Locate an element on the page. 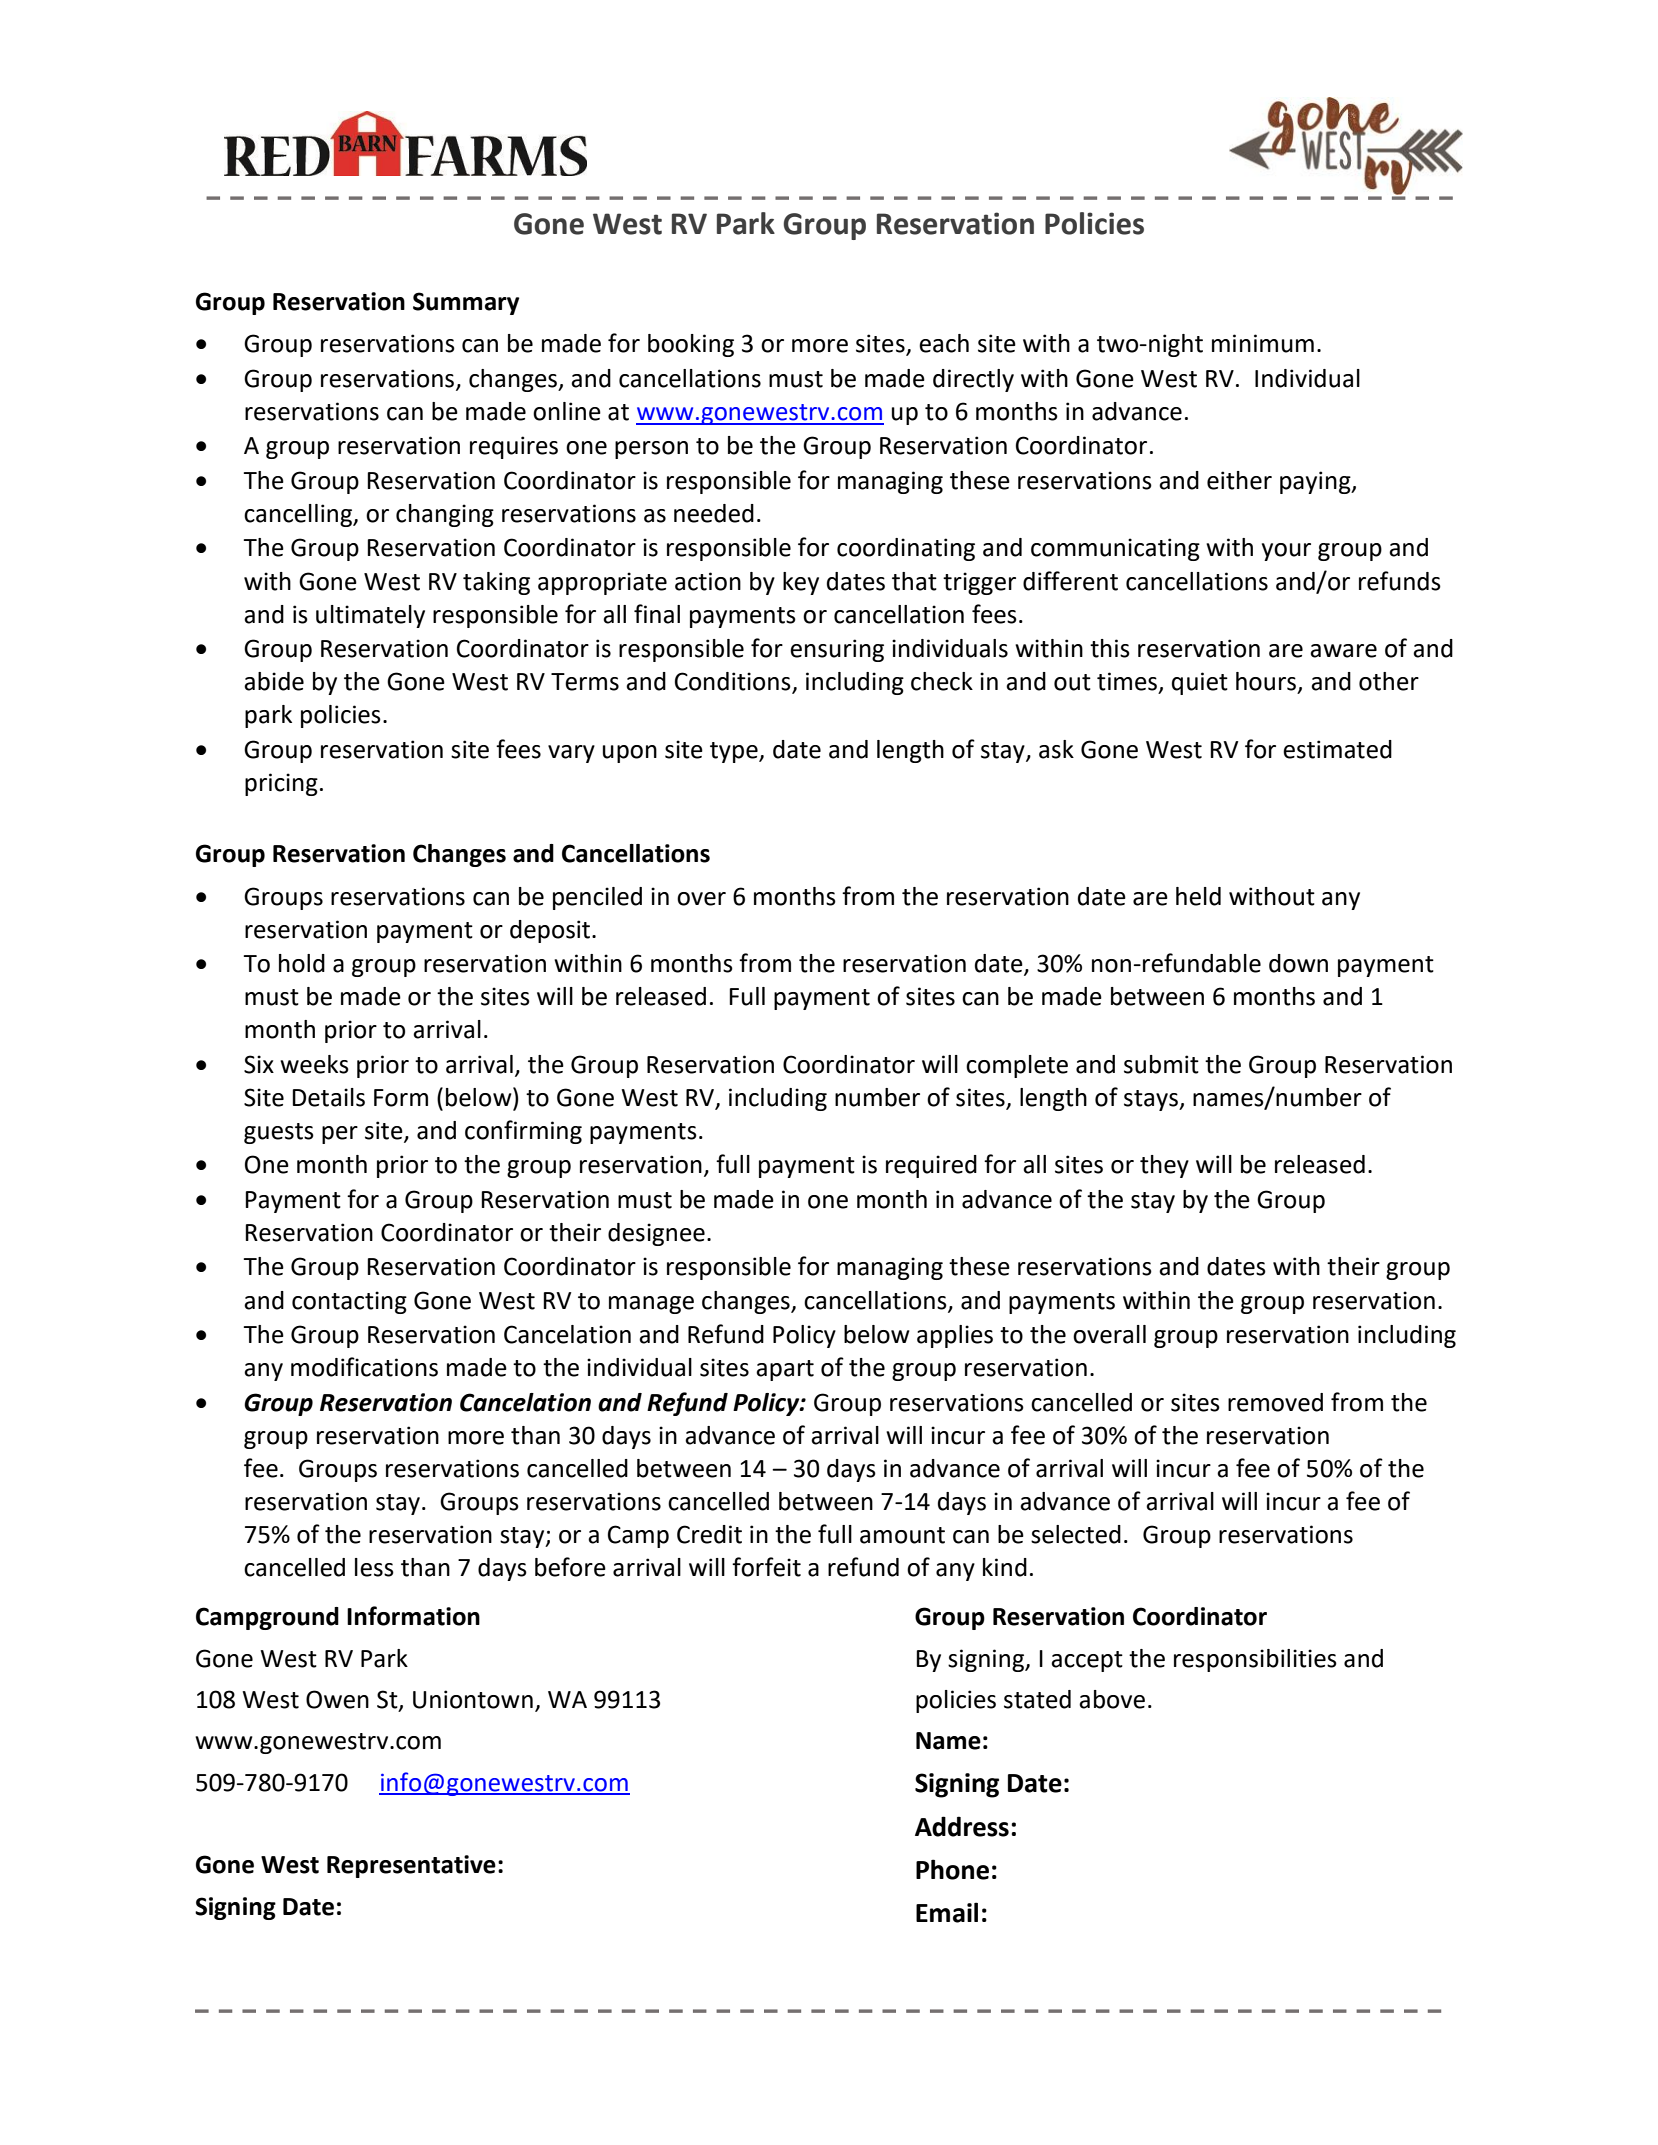 This document has width=1658, height=2145. Representative is located at coordinates (411, 1866).
